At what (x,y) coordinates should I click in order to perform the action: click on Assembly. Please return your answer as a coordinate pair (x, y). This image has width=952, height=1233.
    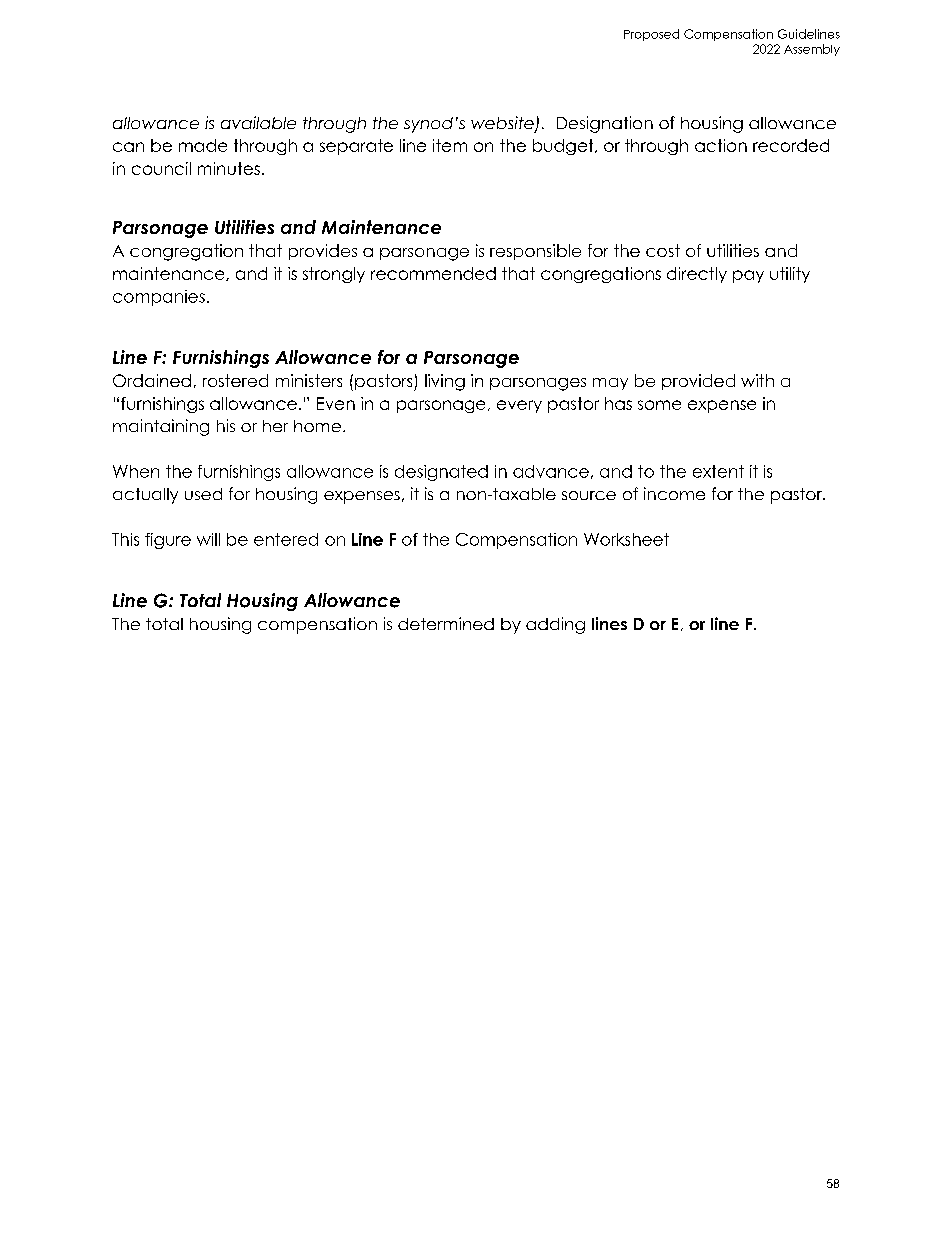
    Looking at the image, I should click on (812, 50).
